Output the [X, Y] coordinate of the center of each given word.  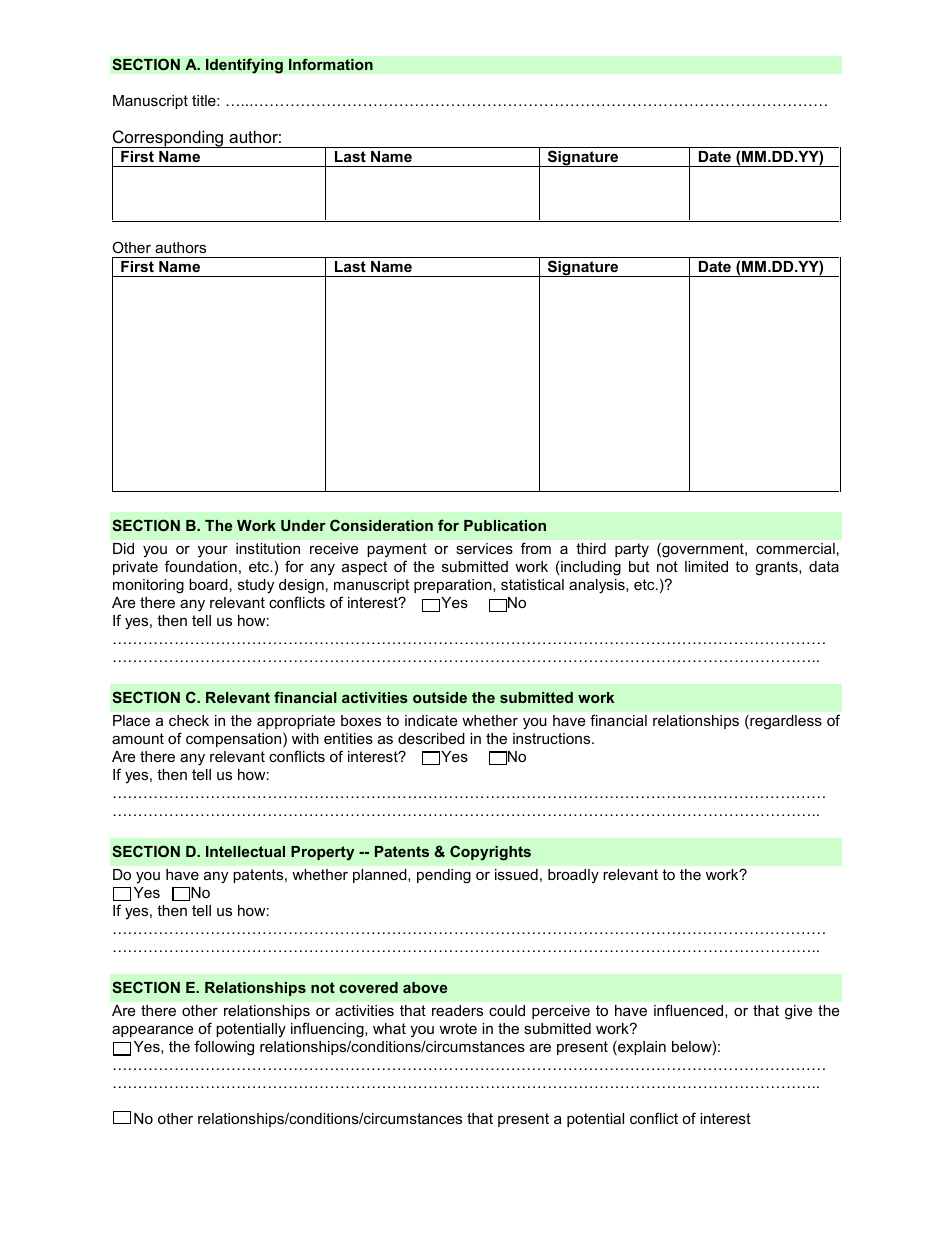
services [484, 548]
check [189, 720]
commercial [795, 548]
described [431, 738]
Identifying [244, 66]
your [213, 552]
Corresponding [169, 140]
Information [331, 64]
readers [457, 1010]
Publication [505, 525]
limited [706, 566]
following [224, 1048]
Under [303, 525]
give [798, 1012]
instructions [553, 738]
